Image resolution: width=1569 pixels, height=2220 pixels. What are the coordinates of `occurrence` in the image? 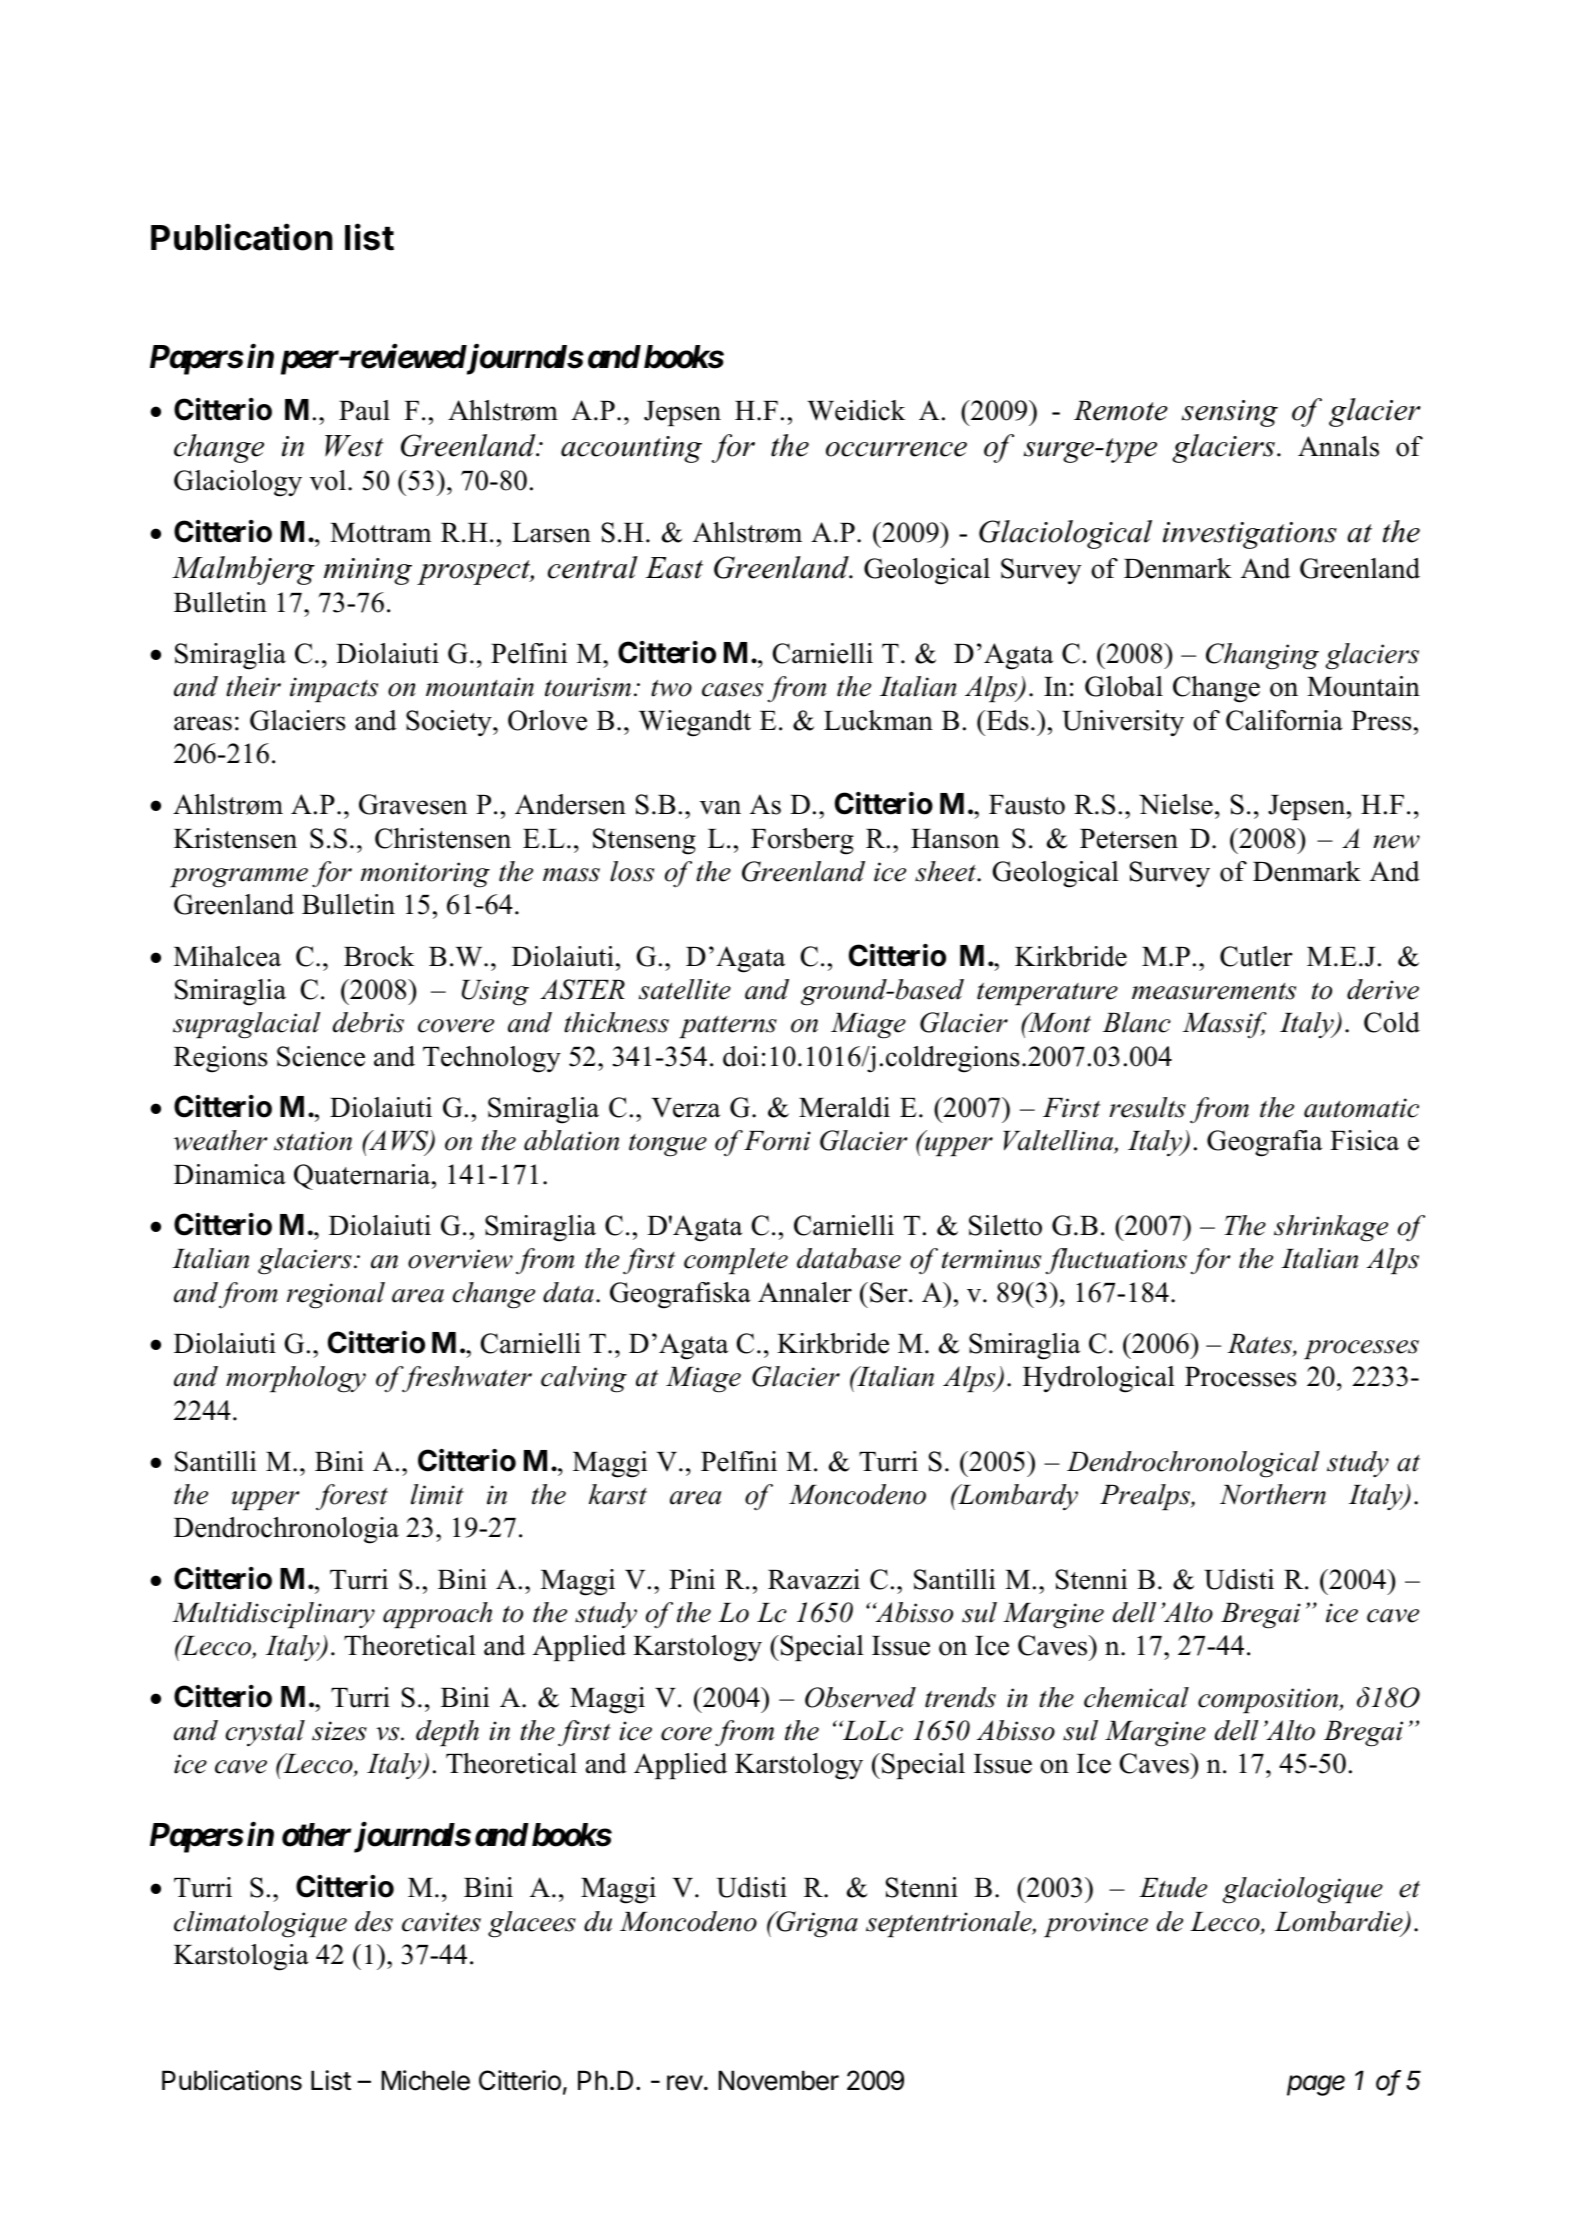 It's located at (896, 449).
